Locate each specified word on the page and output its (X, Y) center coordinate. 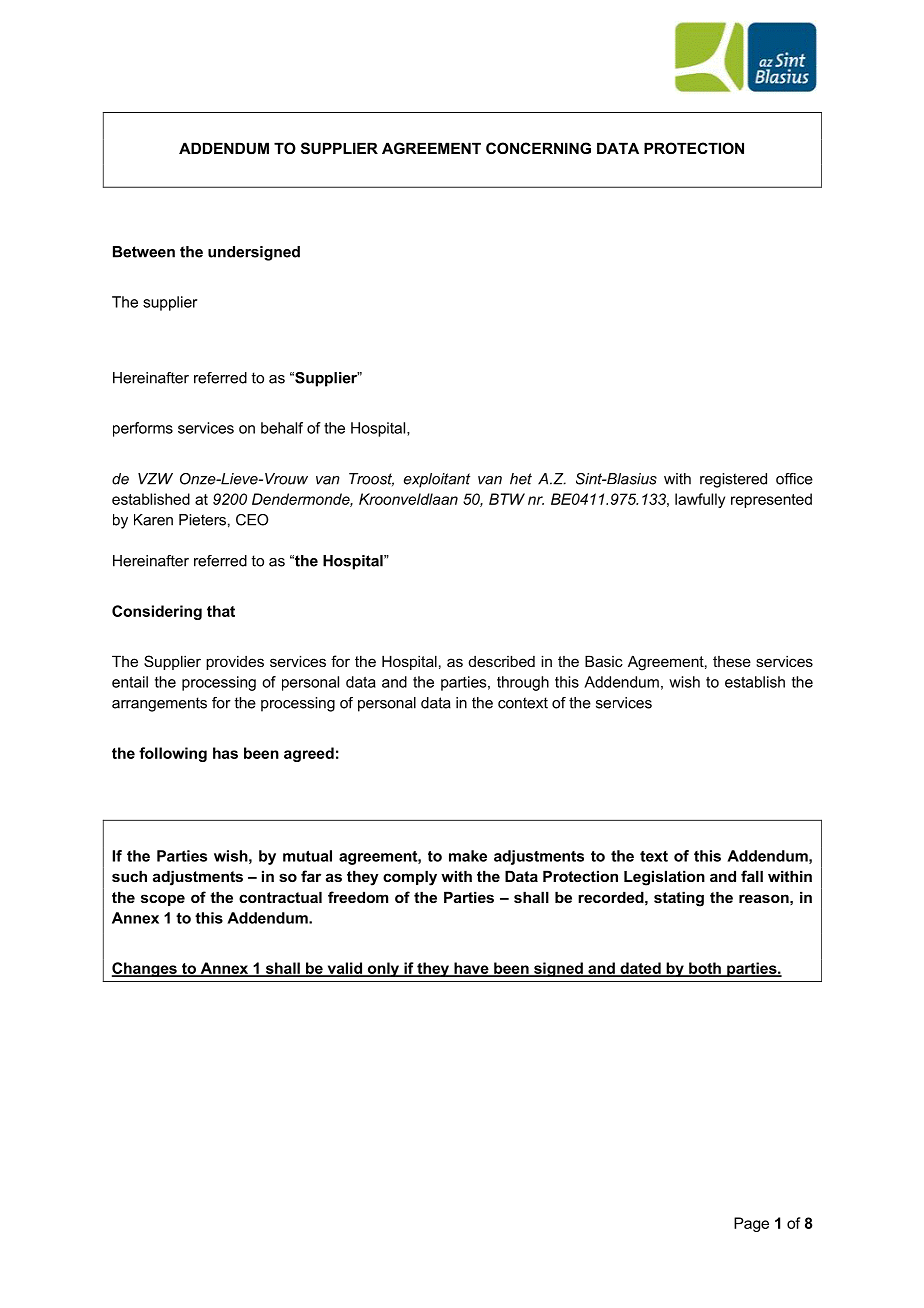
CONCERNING (538, 148)
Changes (145, 969)
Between (144, 252)
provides (235, 662)
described (502, 661)
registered (733, 480)
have (471, 969)
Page (751, 1224)
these (732, 661)
